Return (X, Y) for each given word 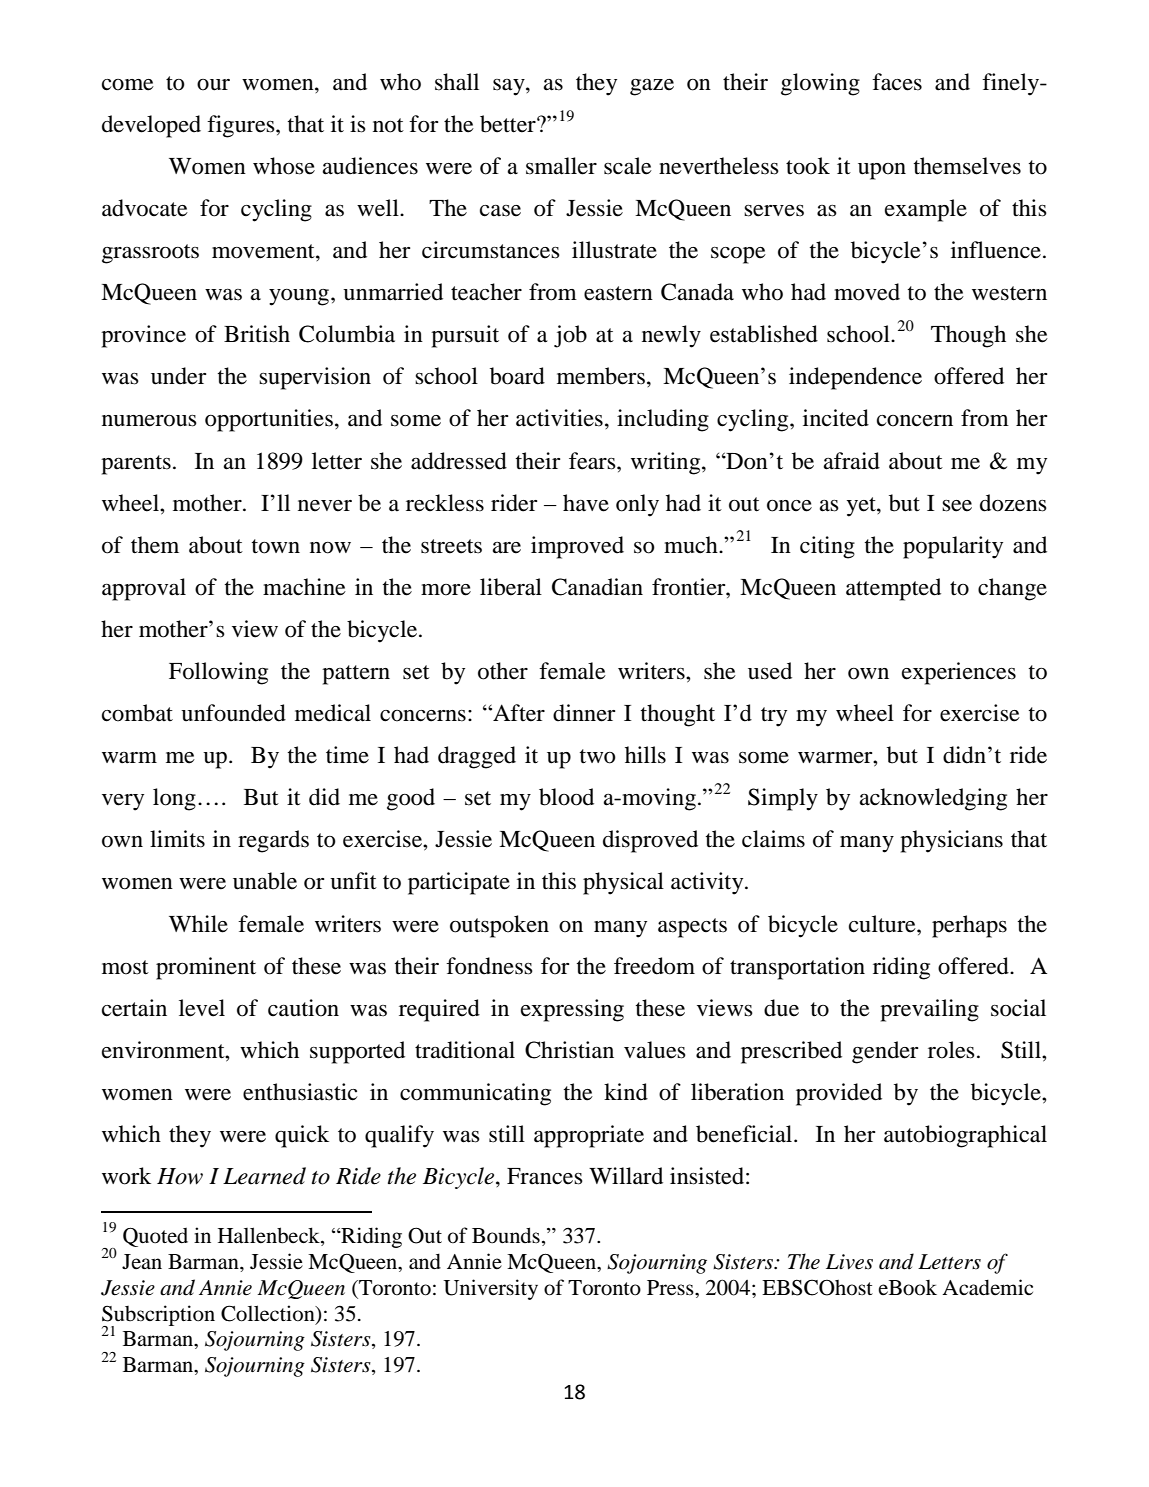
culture (883, 924)
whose (284, 166)
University (490, 1289)
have (586, 503)
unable (265, 881)
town (276, 546)
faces (897, 82)
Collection (269, 1313)
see (957, 506)
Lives (849, 1262)
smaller (561, 166)
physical (623, 883)
